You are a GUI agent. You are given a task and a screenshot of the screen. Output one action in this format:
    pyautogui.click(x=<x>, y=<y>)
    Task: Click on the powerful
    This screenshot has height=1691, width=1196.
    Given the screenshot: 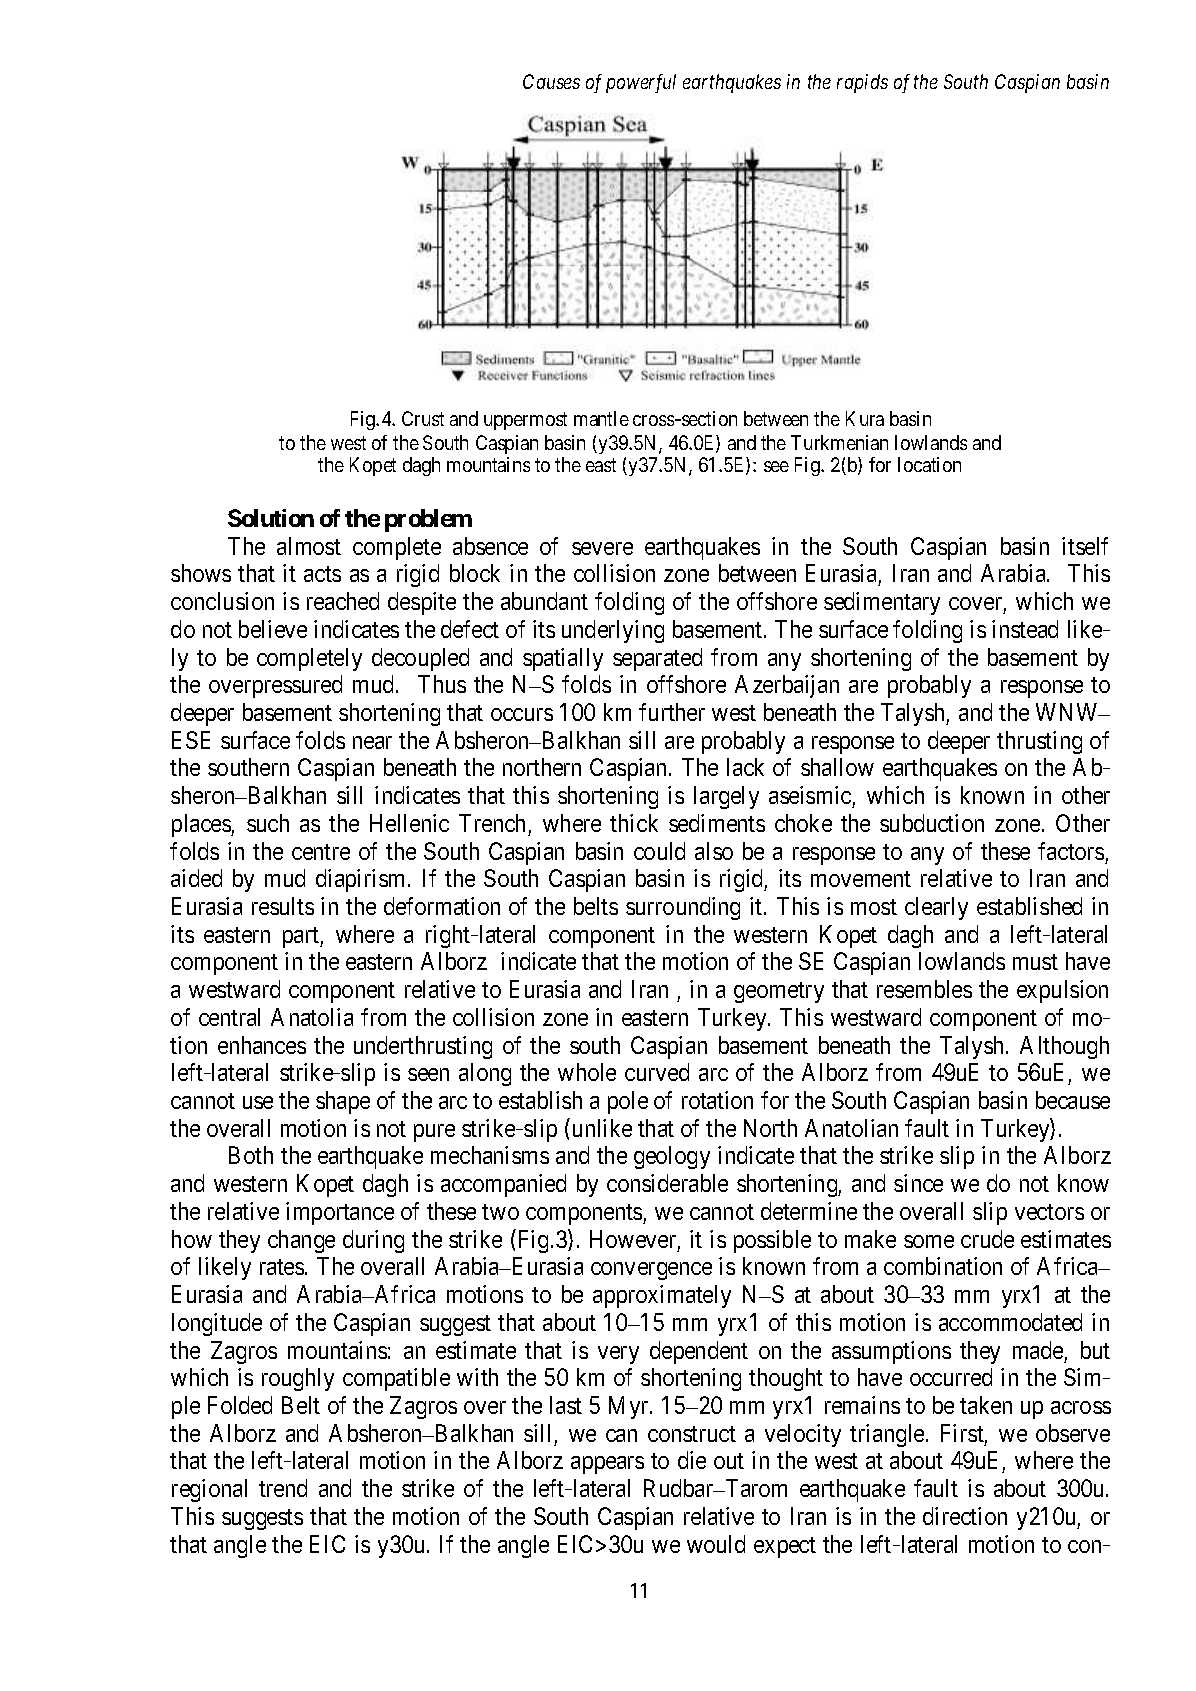 What is the action you would take?
    pyautogui.click(x=641, y=83)
